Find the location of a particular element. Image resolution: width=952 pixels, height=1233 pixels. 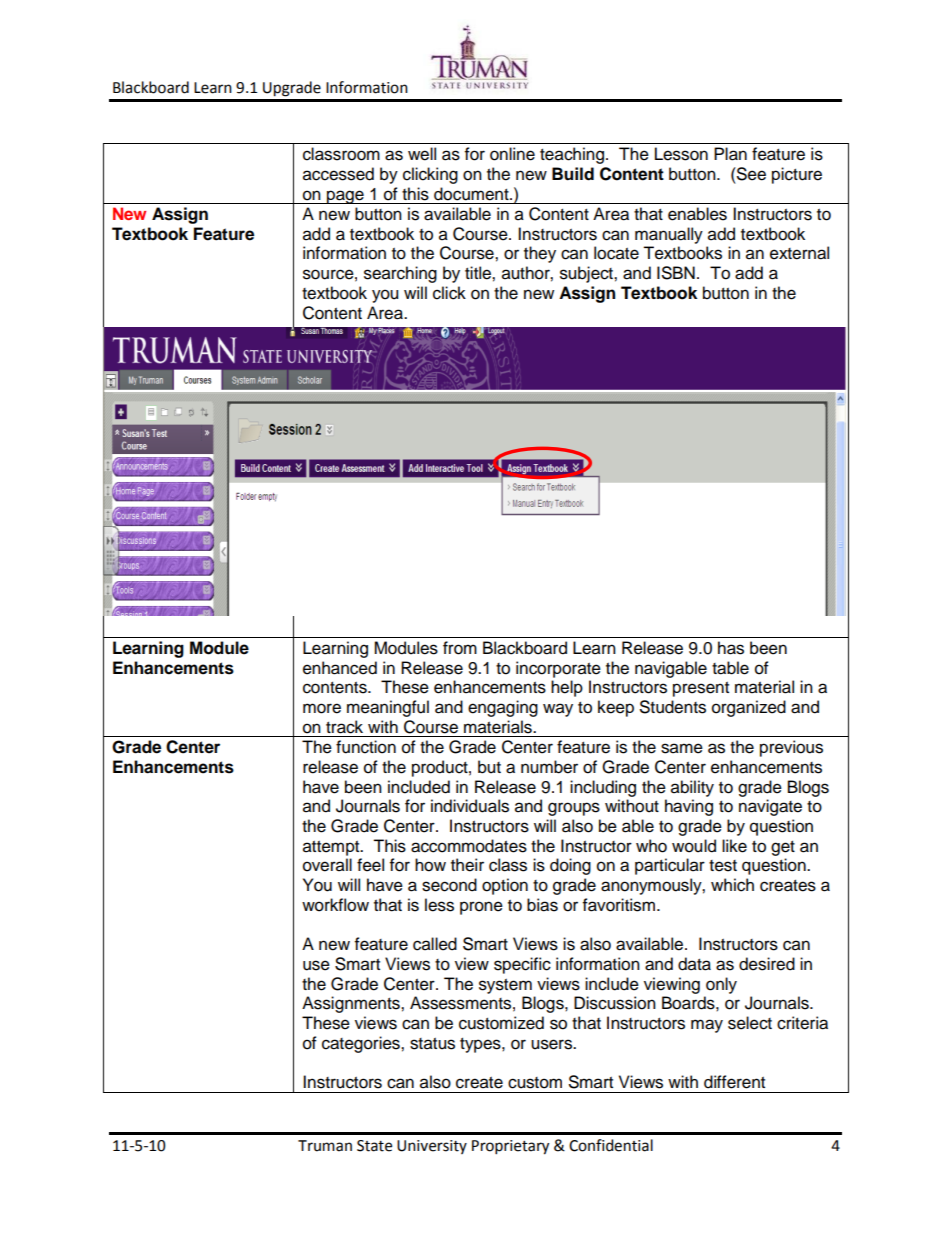

page is located at coordinates (345, 197).
